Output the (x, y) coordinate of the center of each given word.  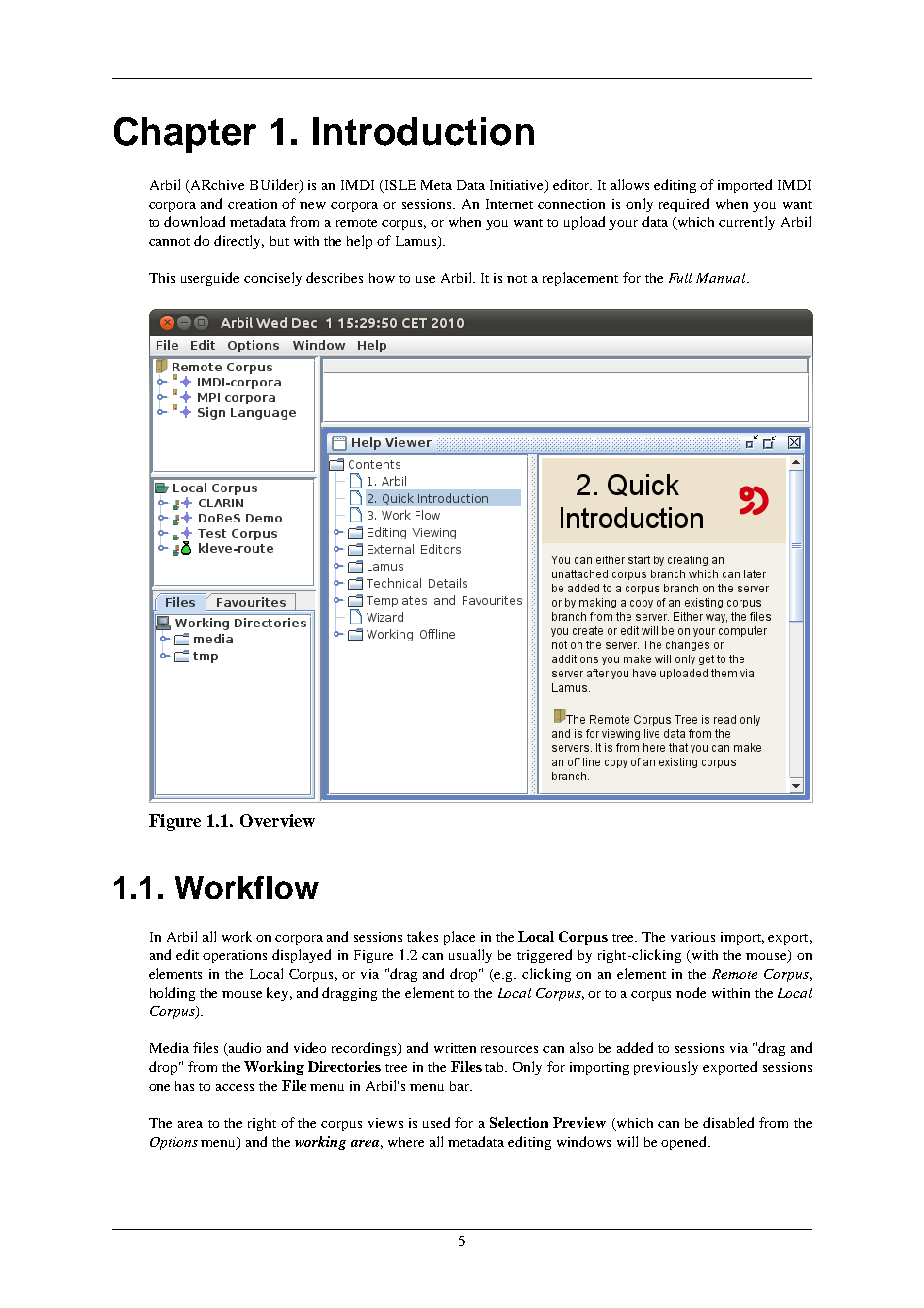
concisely (273, 279)
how (382, 278)
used (436, 1122)
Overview (277, 820)
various (693, 937)
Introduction (423, 131)
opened (685, 1143)
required (684, 205)
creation (252, 204)
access (235, 1087)
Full (680, 278)
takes (422, 936)
